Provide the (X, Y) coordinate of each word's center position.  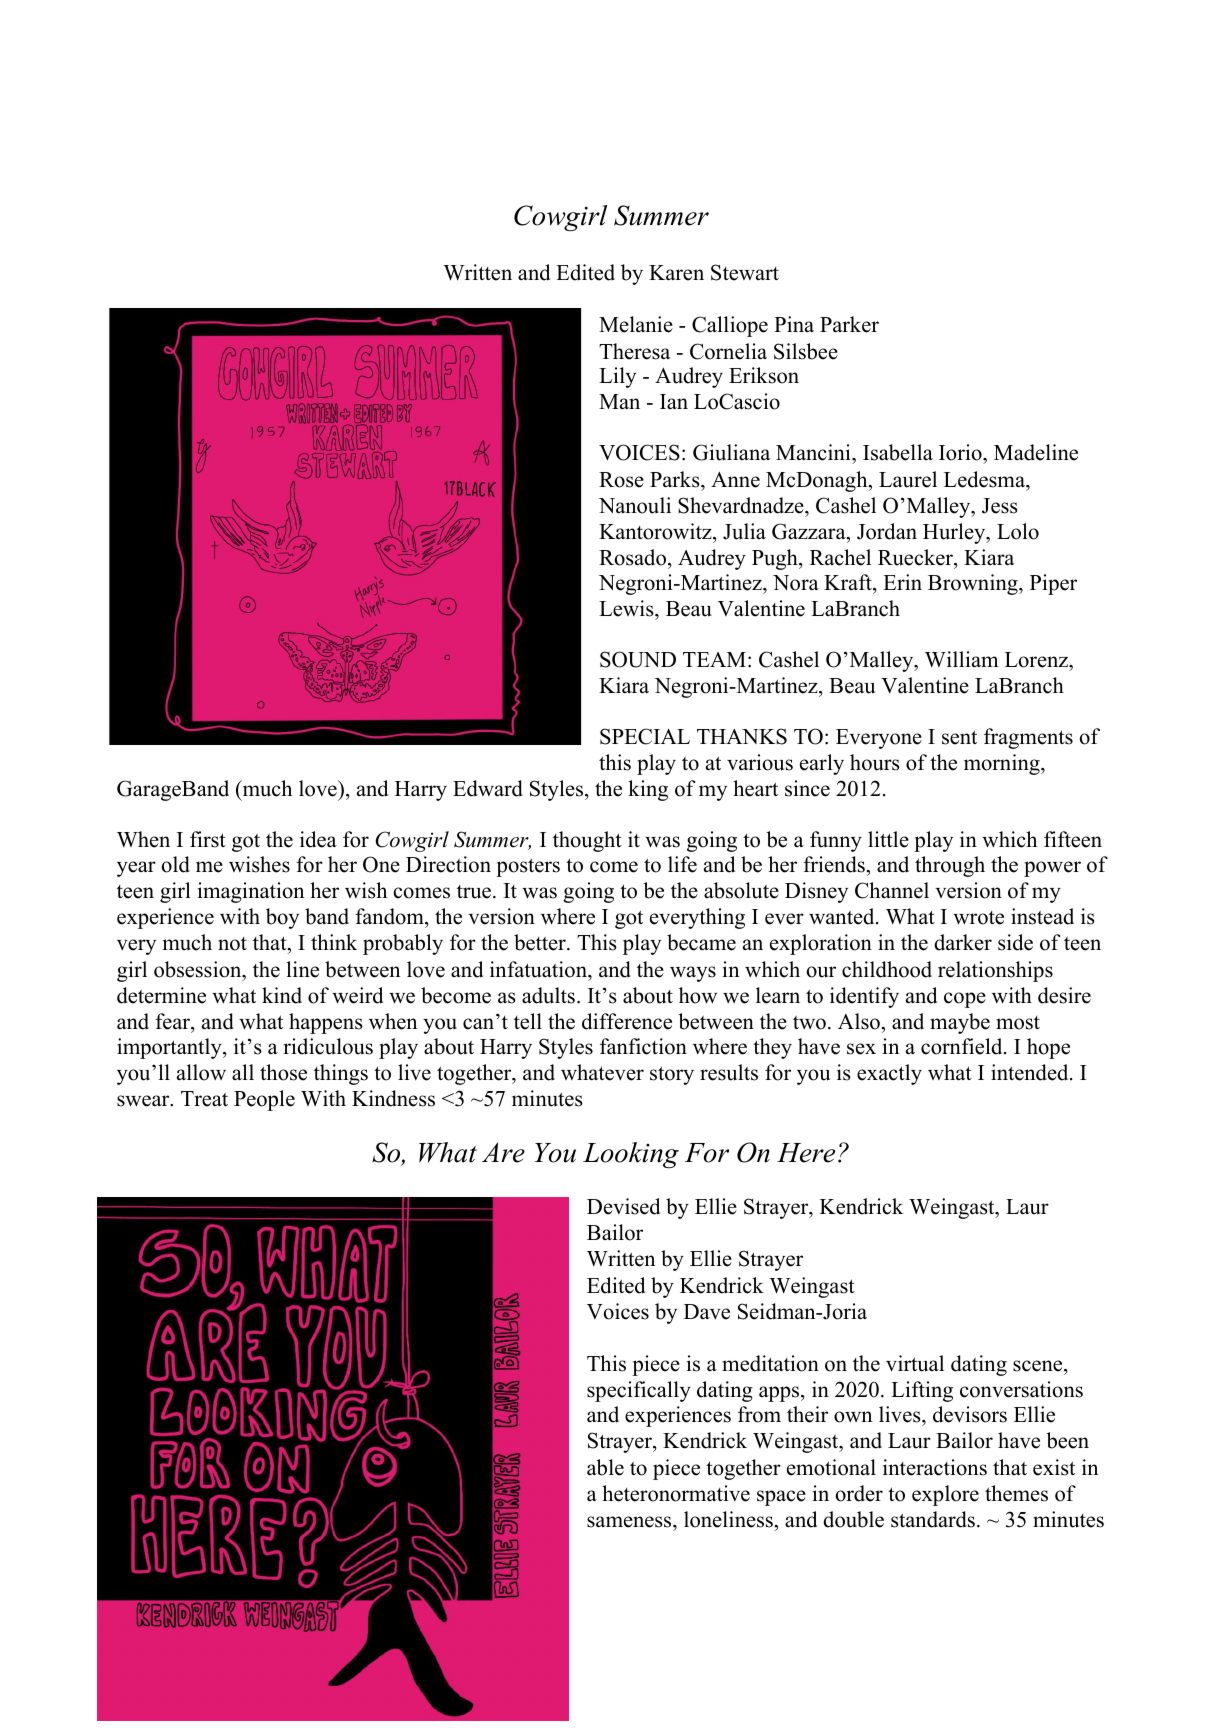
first (208, 839)
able (605, 1467)
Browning (974, 584)
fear (173, 1021)
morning (1003, 764)
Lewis (627, 608)
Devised (623, 1206)
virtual (915, 1363)
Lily (617, 377)
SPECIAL (645, 736)
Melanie (636, 324)
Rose (621, 480)
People (264, 1100)
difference (627, 1021)
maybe (960, 1023)
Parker (849, 324)
